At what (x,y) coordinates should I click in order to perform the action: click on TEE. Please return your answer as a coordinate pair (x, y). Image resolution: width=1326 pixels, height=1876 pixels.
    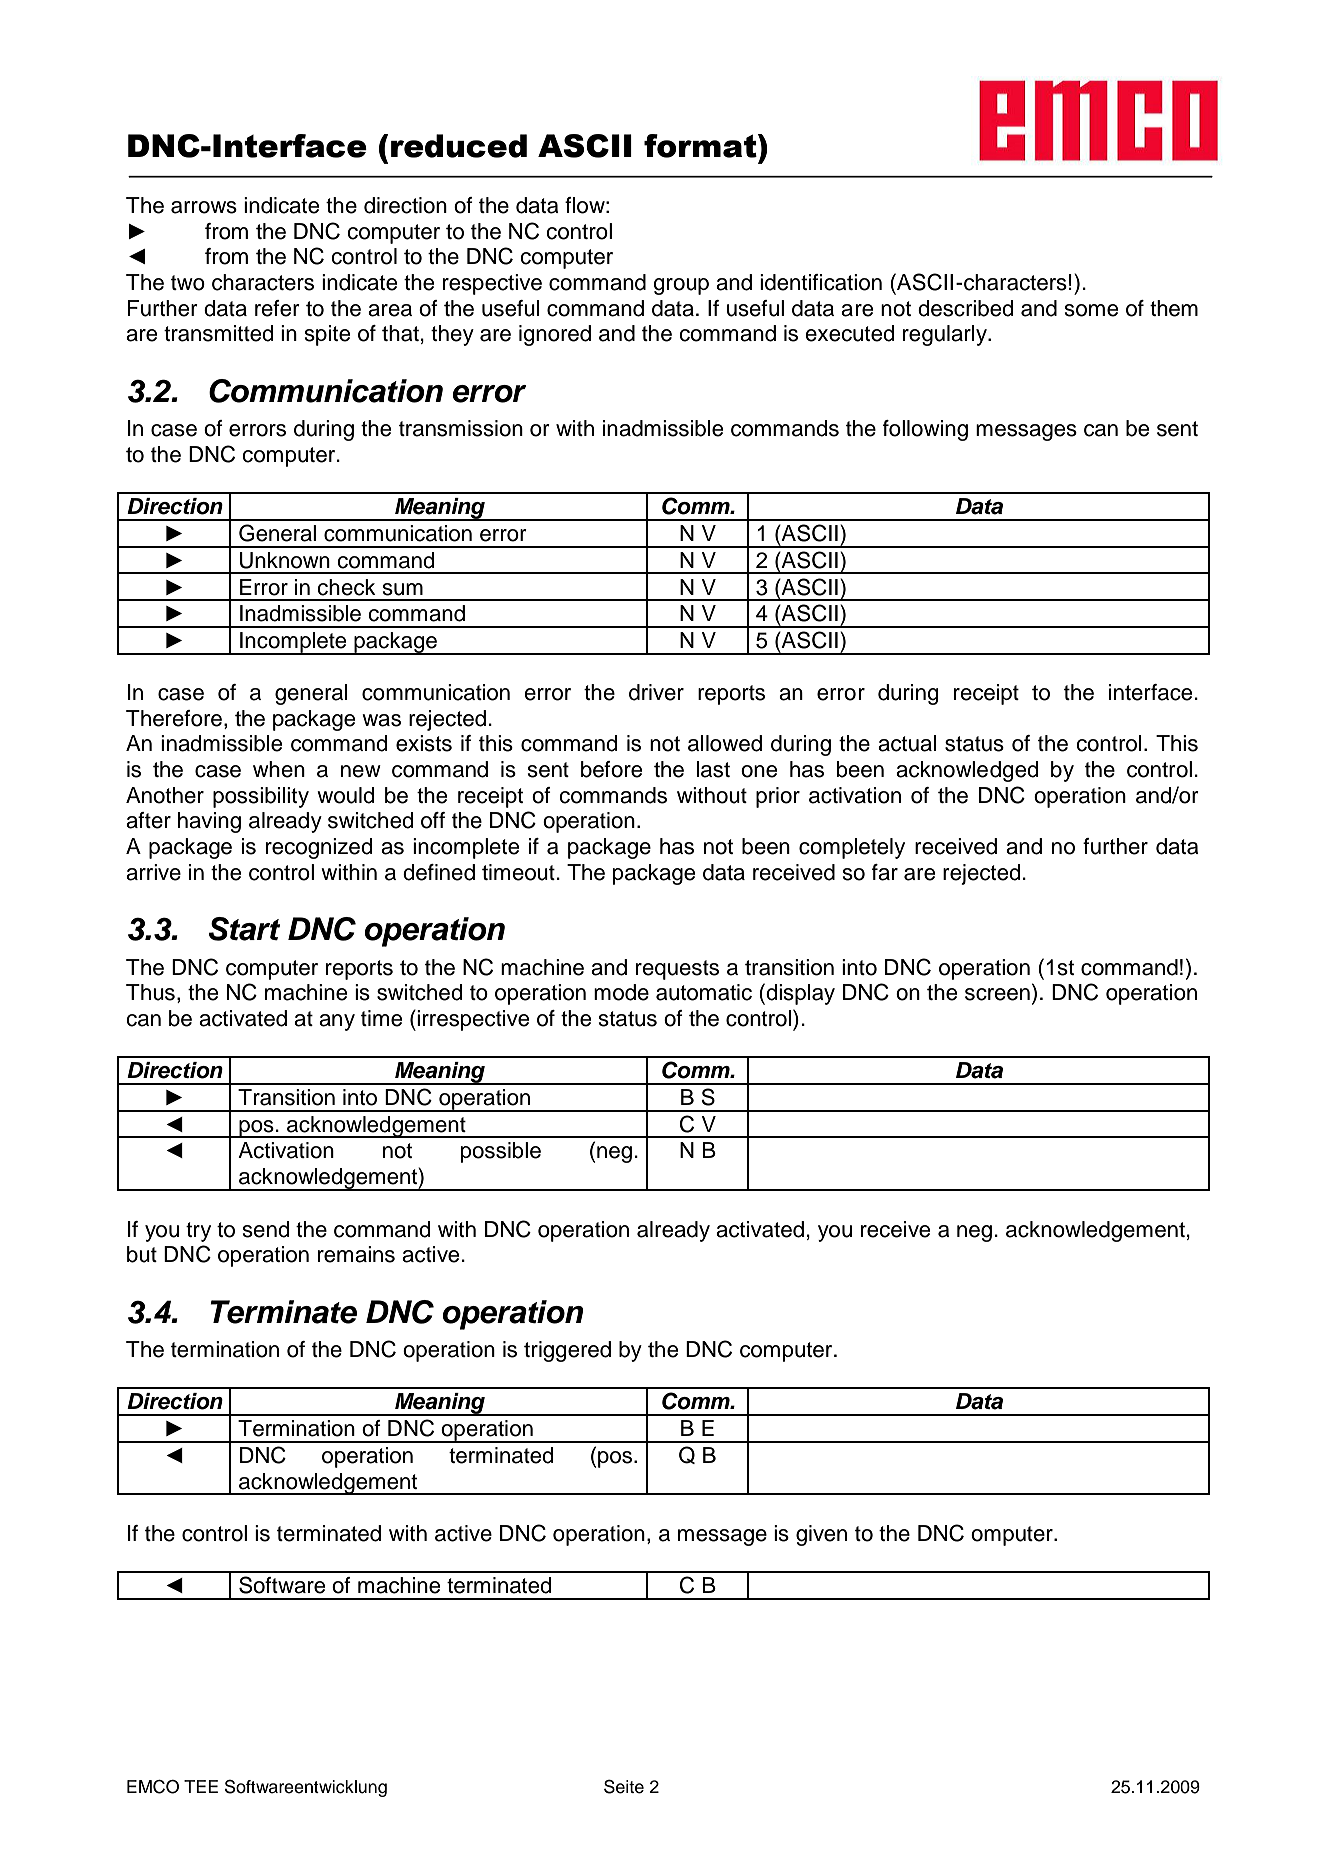
    Looking at the image, I should click on (201, 1786).
